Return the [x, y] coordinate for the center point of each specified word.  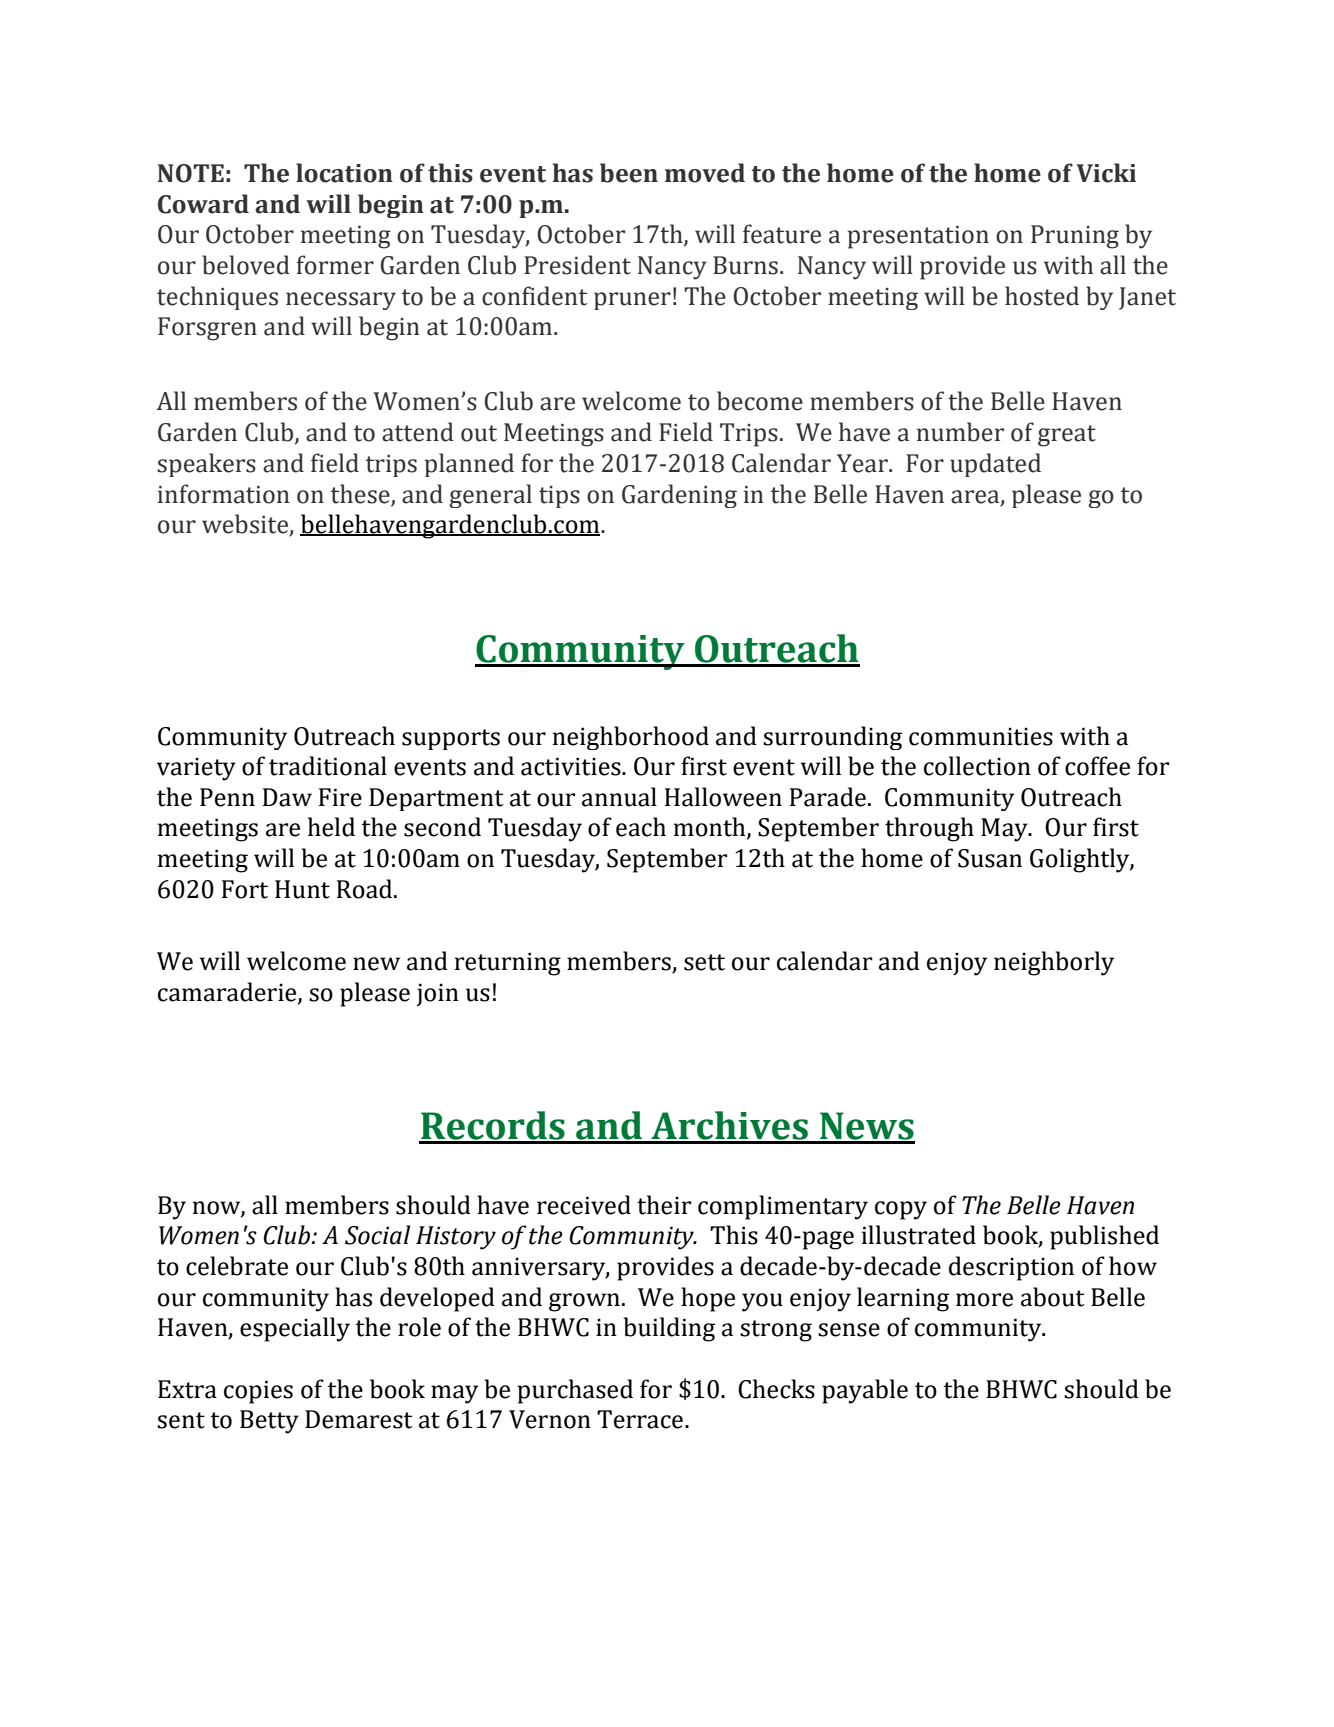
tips [559, 497]
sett [704, 962]
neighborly [1054, 963]
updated [995, 465]
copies [258, 1392]
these [360, 494]
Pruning [1075, 237]
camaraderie [228, 992]
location [344, 173]
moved [705, 173]
